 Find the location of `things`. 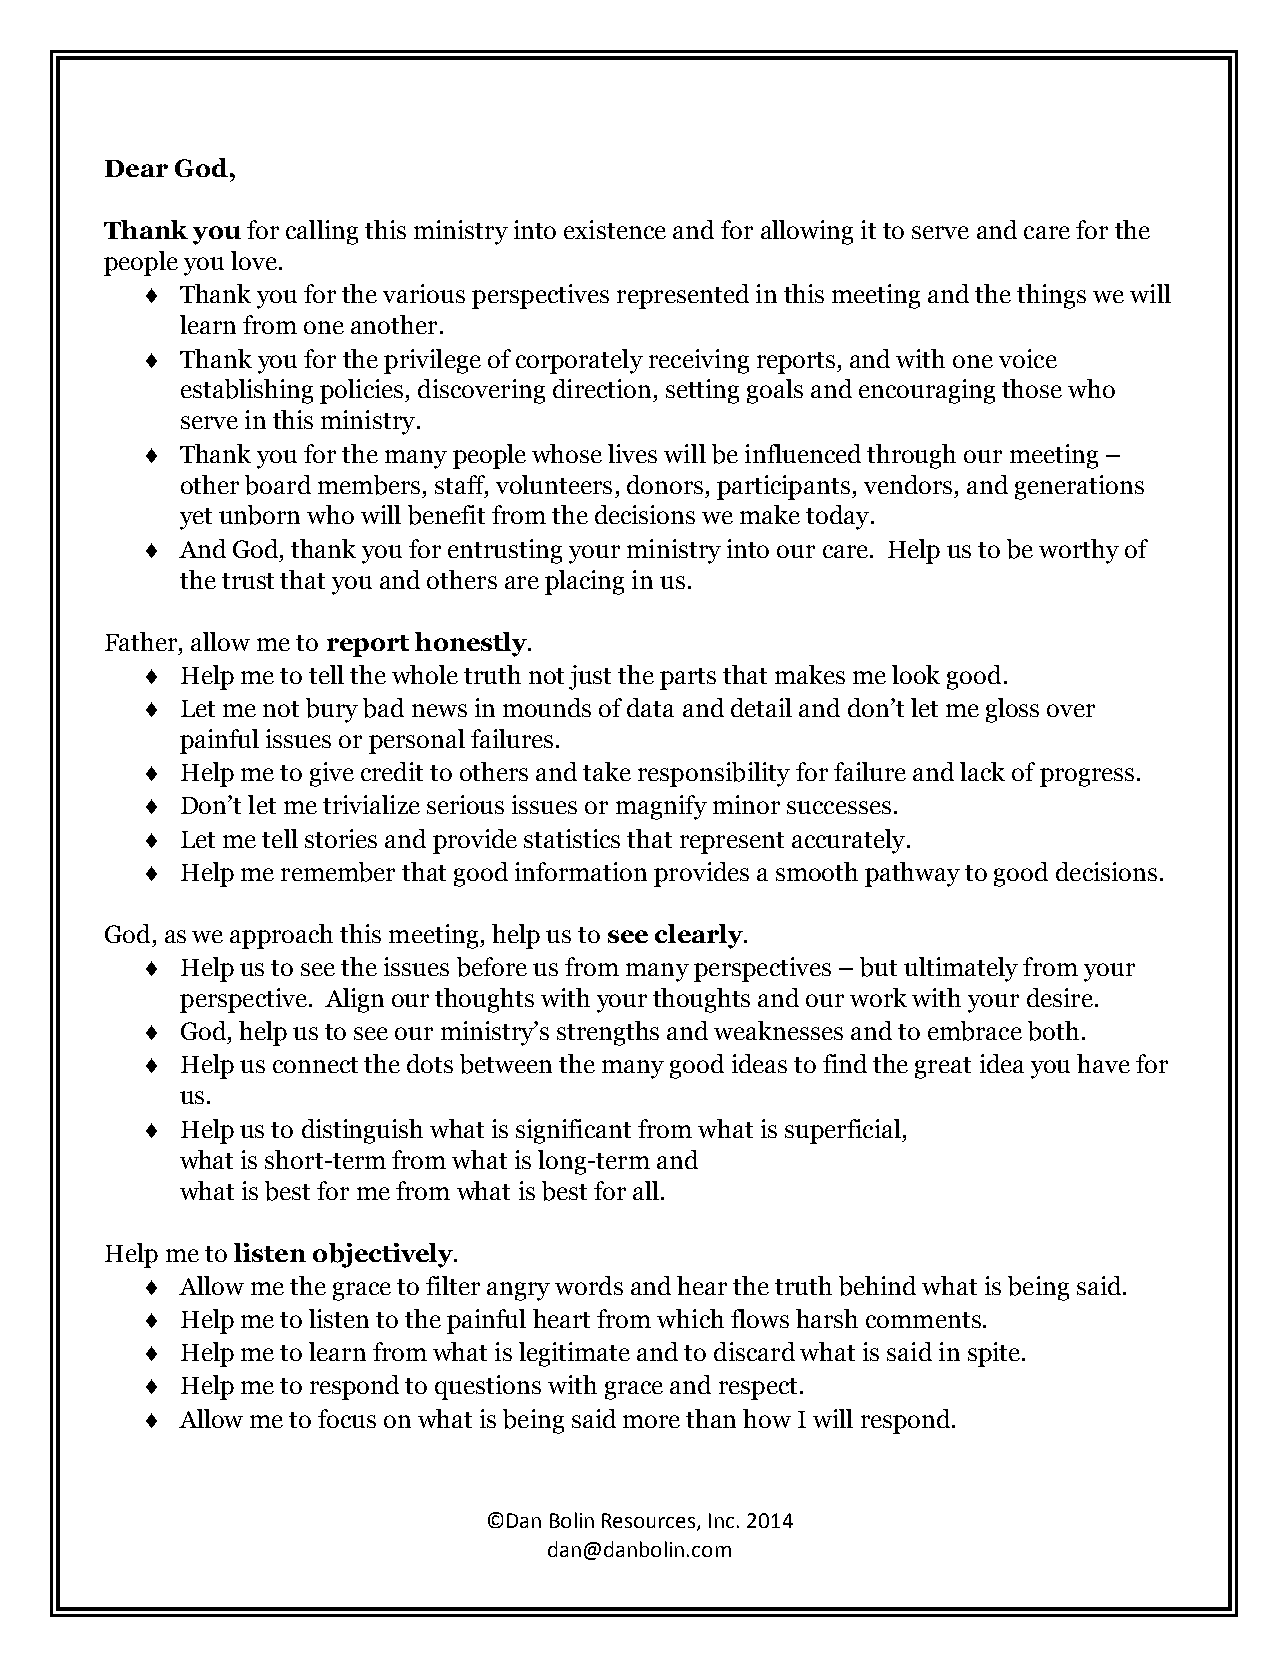

things is located at coordinates (1051, 296).
